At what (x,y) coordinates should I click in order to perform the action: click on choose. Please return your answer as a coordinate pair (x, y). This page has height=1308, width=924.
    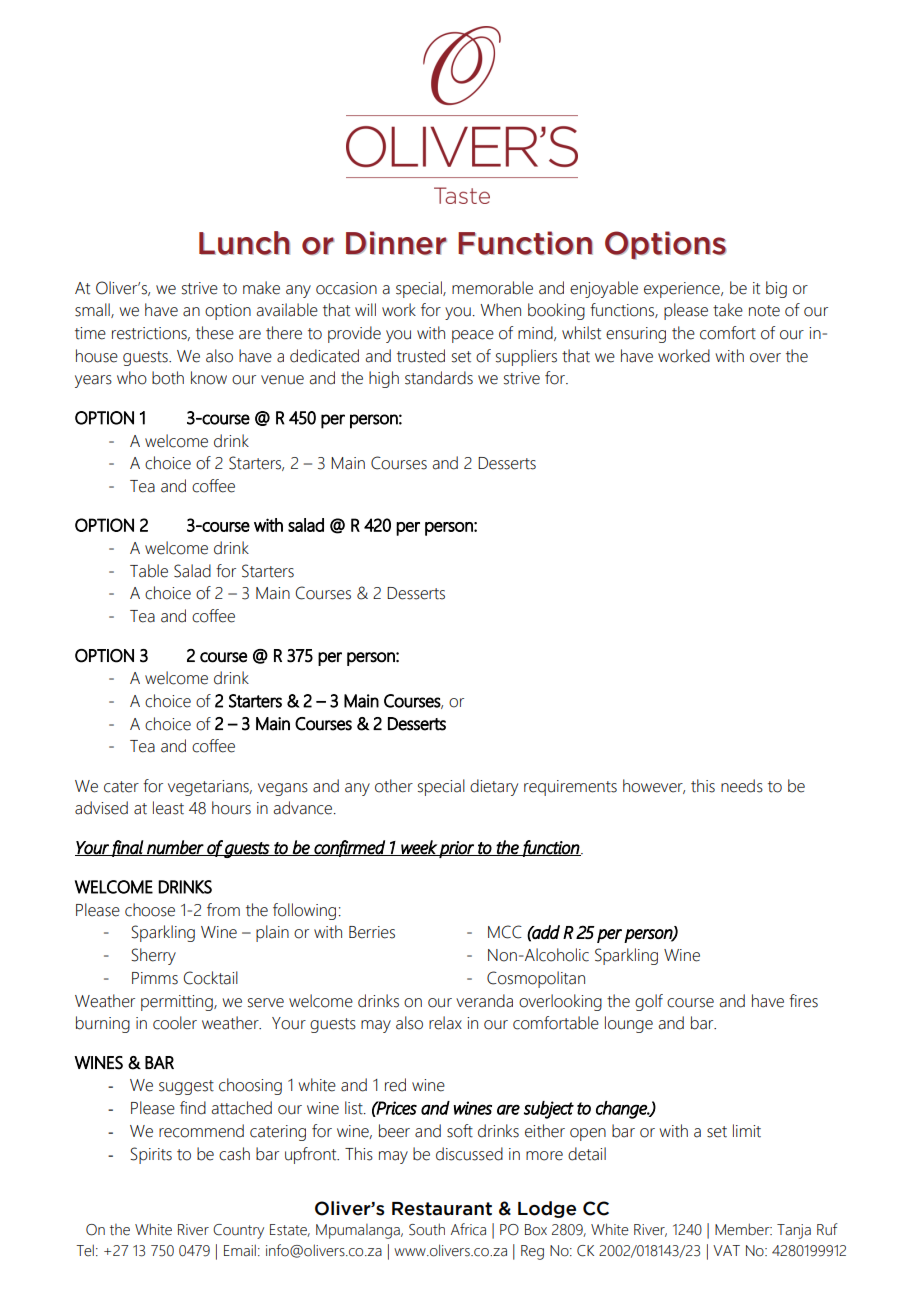
    Looking at the image, I should click on (150, 910).
